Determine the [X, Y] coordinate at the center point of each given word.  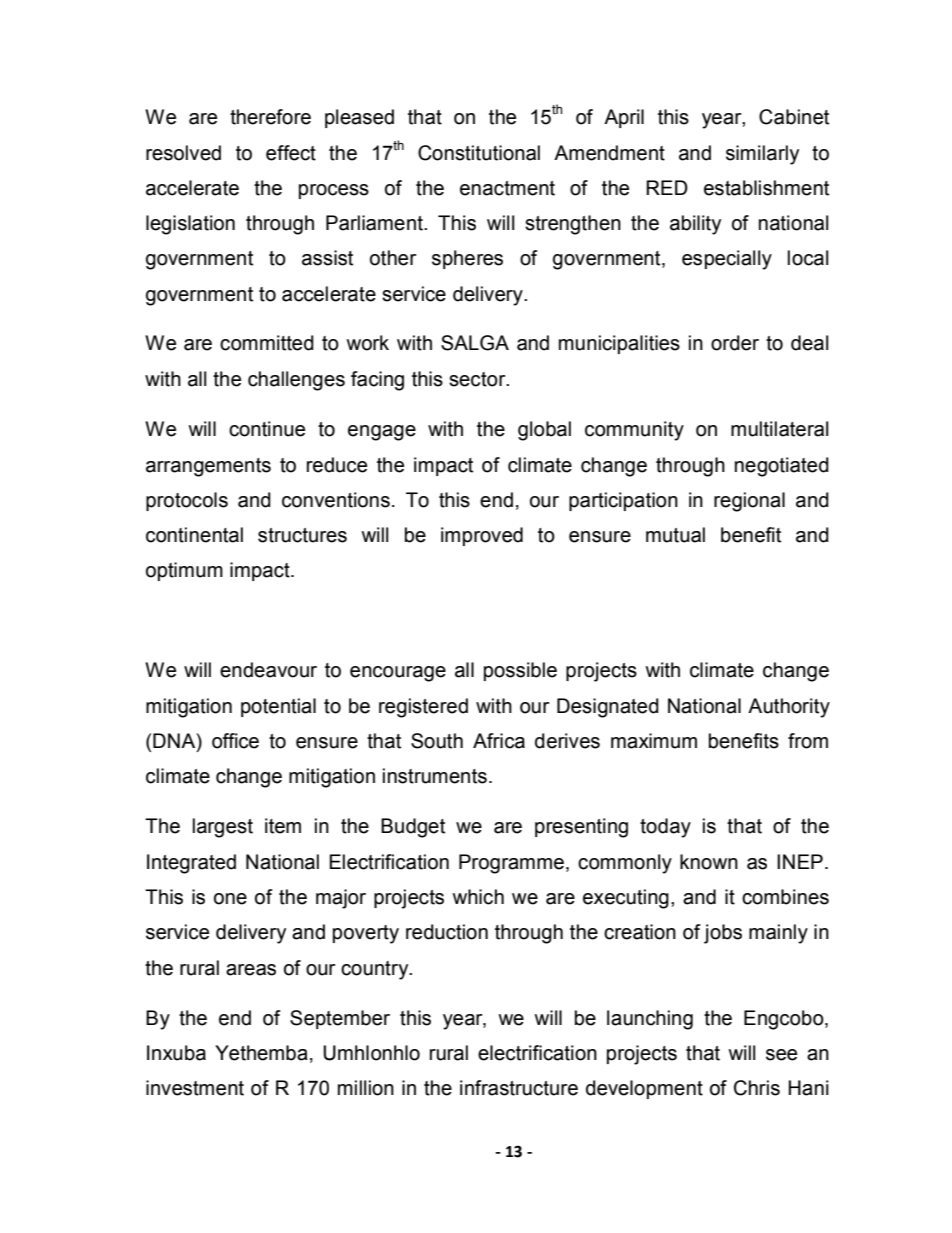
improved [482, 536]
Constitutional [479, 153]
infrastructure [519, 1088]
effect [291, 153]
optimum [184, 571]
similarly [762, 155]
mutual [675, 535]
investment [195, 1088]
